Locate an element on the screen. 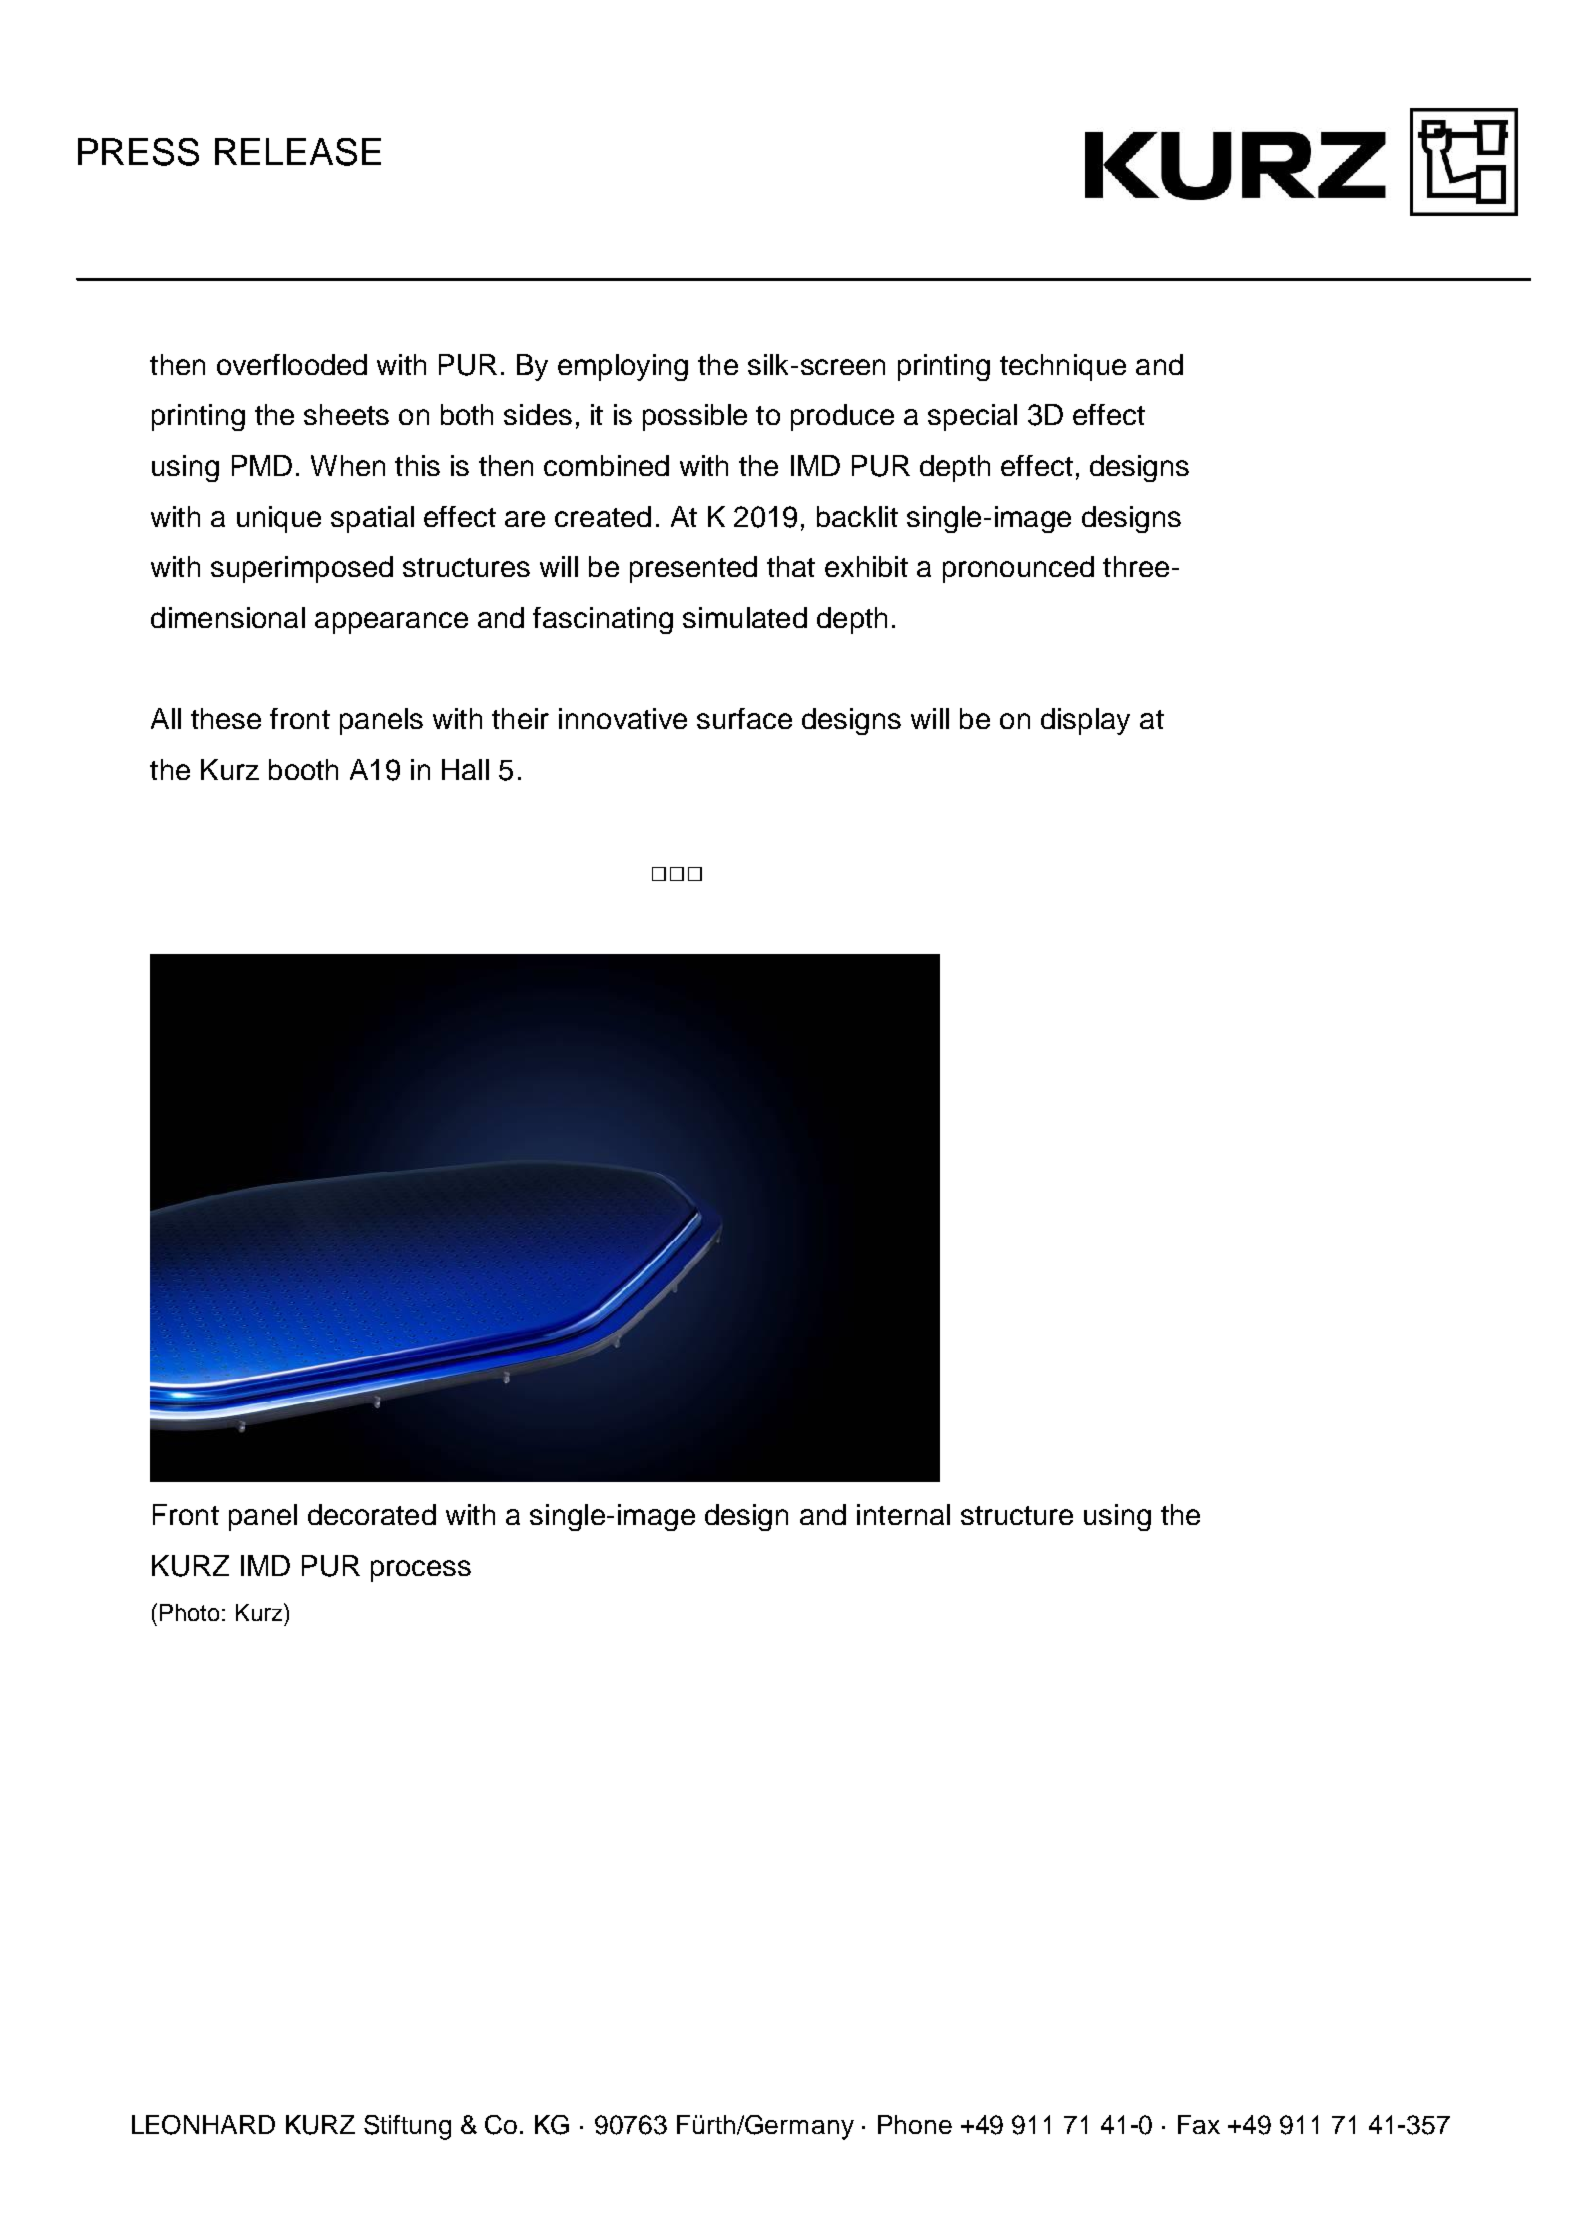 The height and width of the screenshot is (2235, 1580). RELEASE is located at coordinates (298, 152).
